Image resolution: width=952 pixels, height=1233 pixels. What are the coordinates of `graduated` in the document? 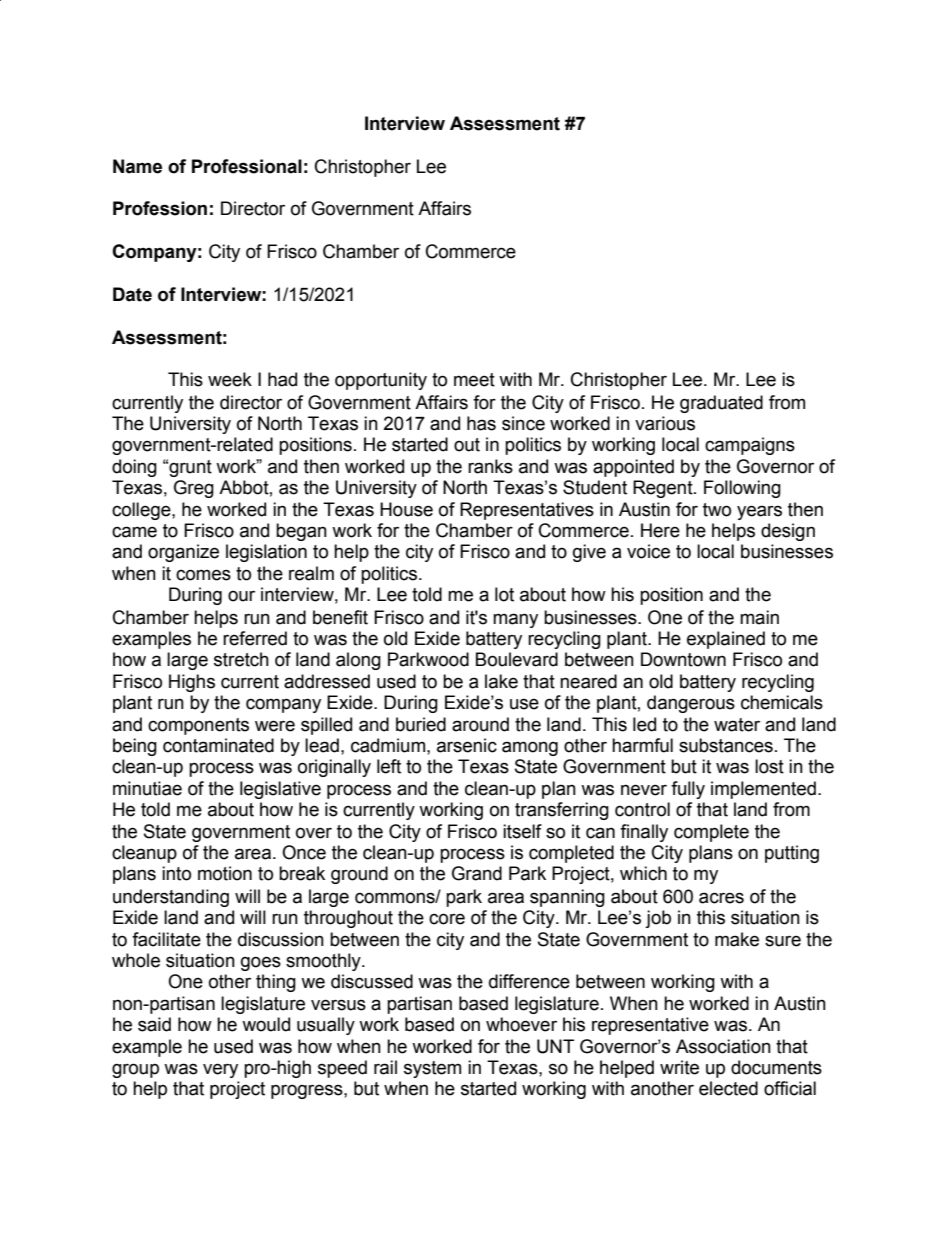 It's located at (721, 404).
